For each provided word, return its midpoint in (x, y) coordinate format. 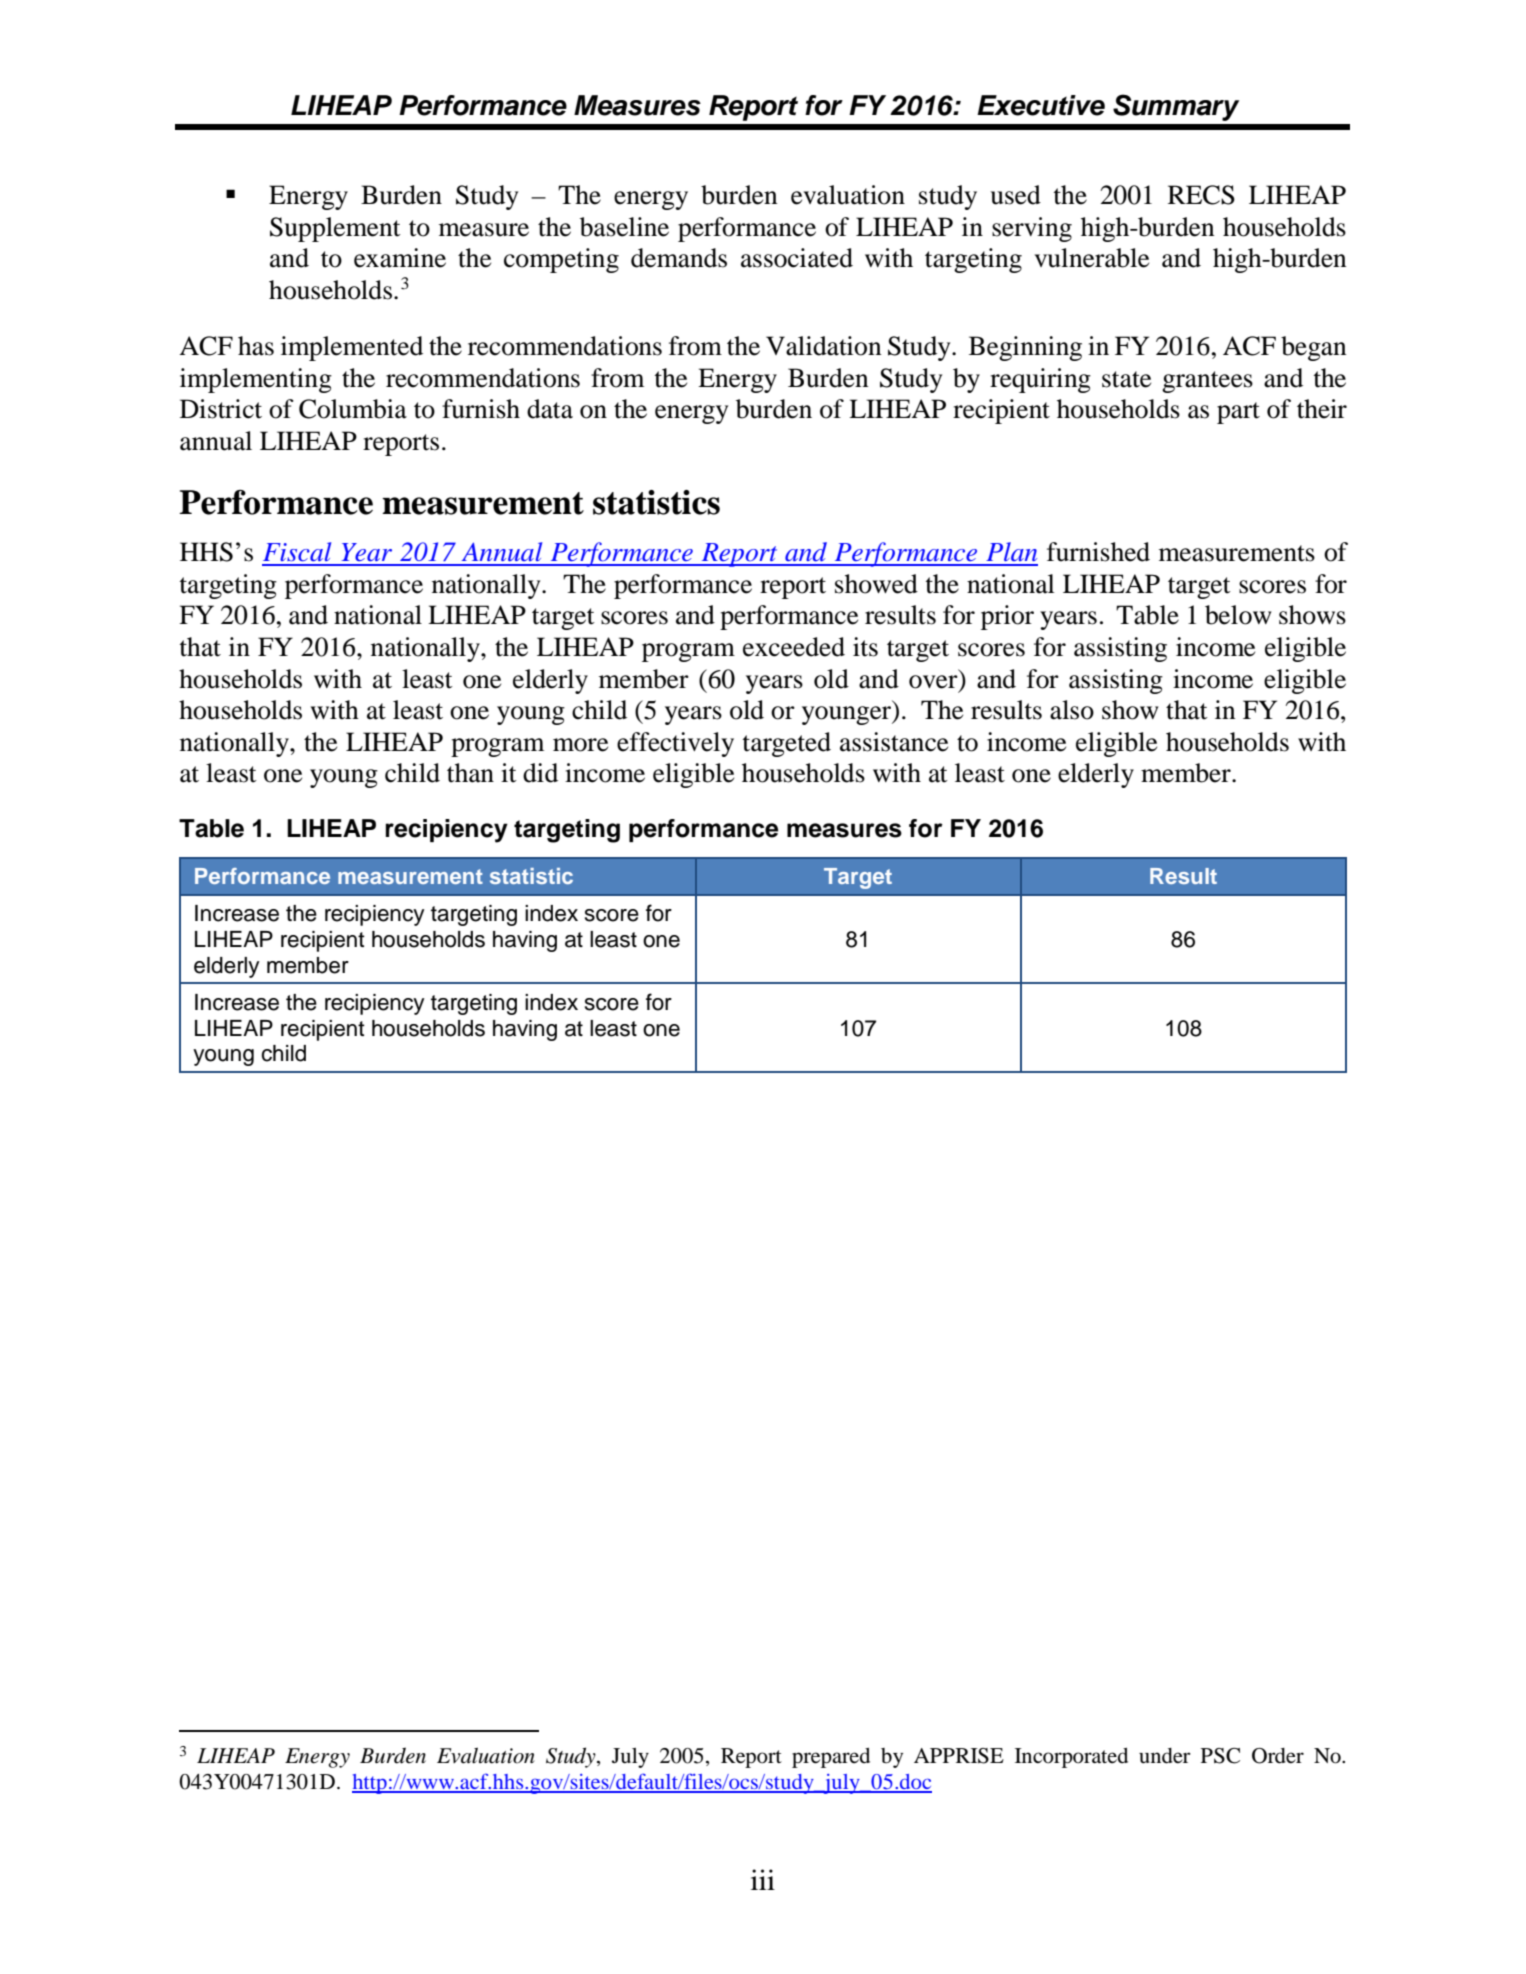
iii (763, 1879)
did (540, 773)
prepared (831, 1758)
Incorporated (1071, 1758)
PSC (1220, 1756)
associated (797, 258)
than (470, 773)
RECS (1201, 195)
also (1072, 710)
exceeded (794, 647)
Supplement (335, 229)
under (1165, 1756)
